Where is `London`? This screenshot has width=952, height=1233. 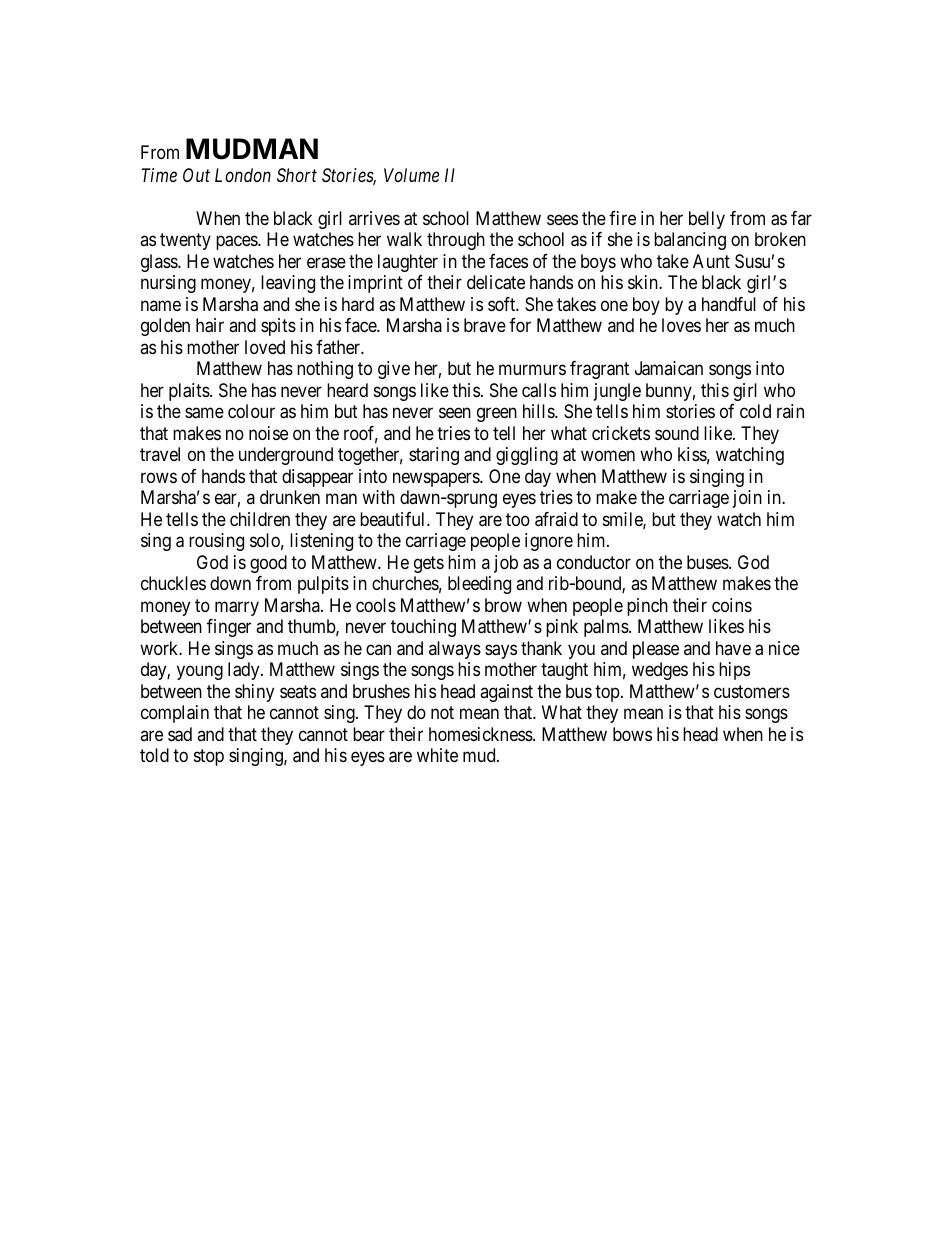
London is located at coordinates (243, 175).
